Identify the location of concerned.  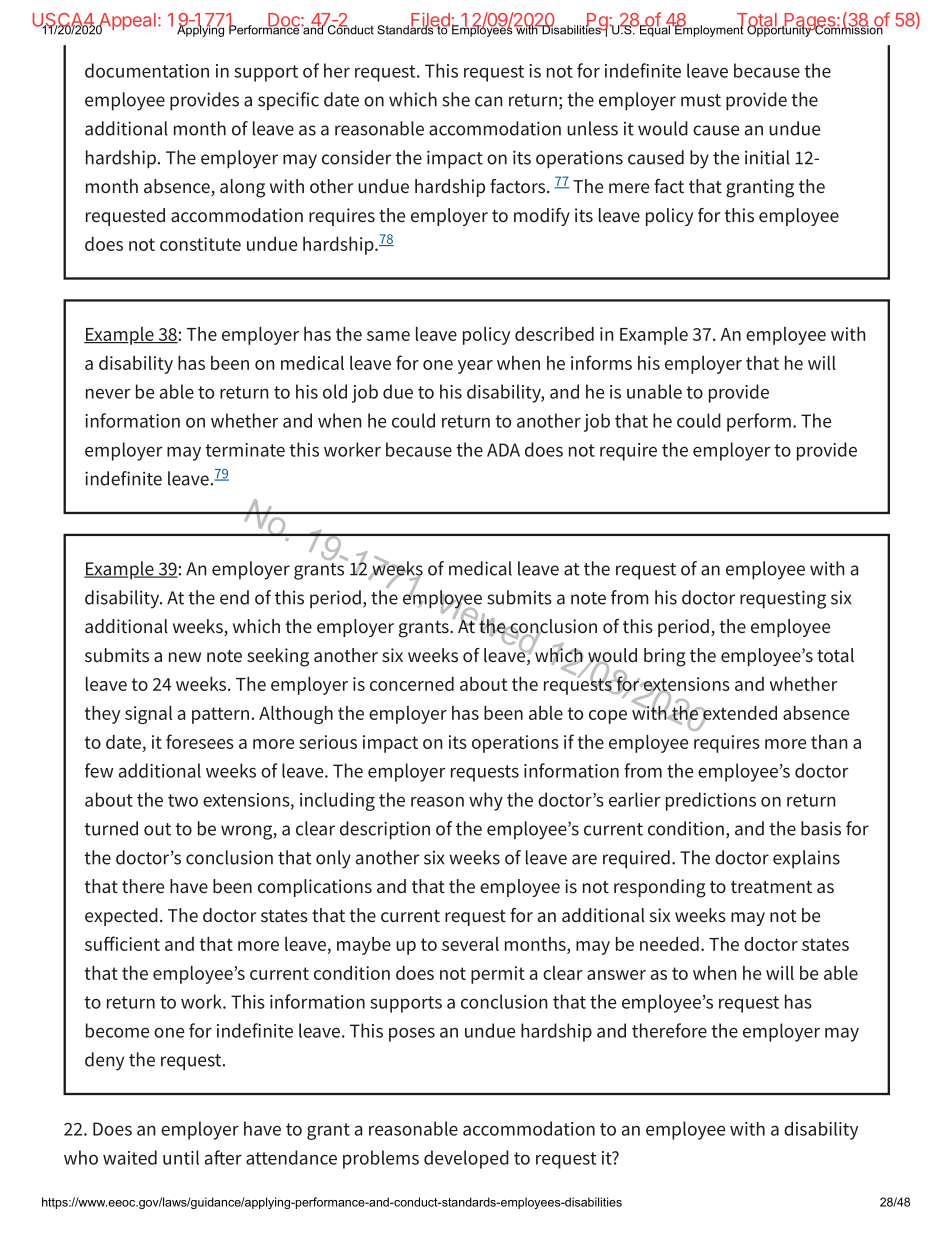
(412, 684).
